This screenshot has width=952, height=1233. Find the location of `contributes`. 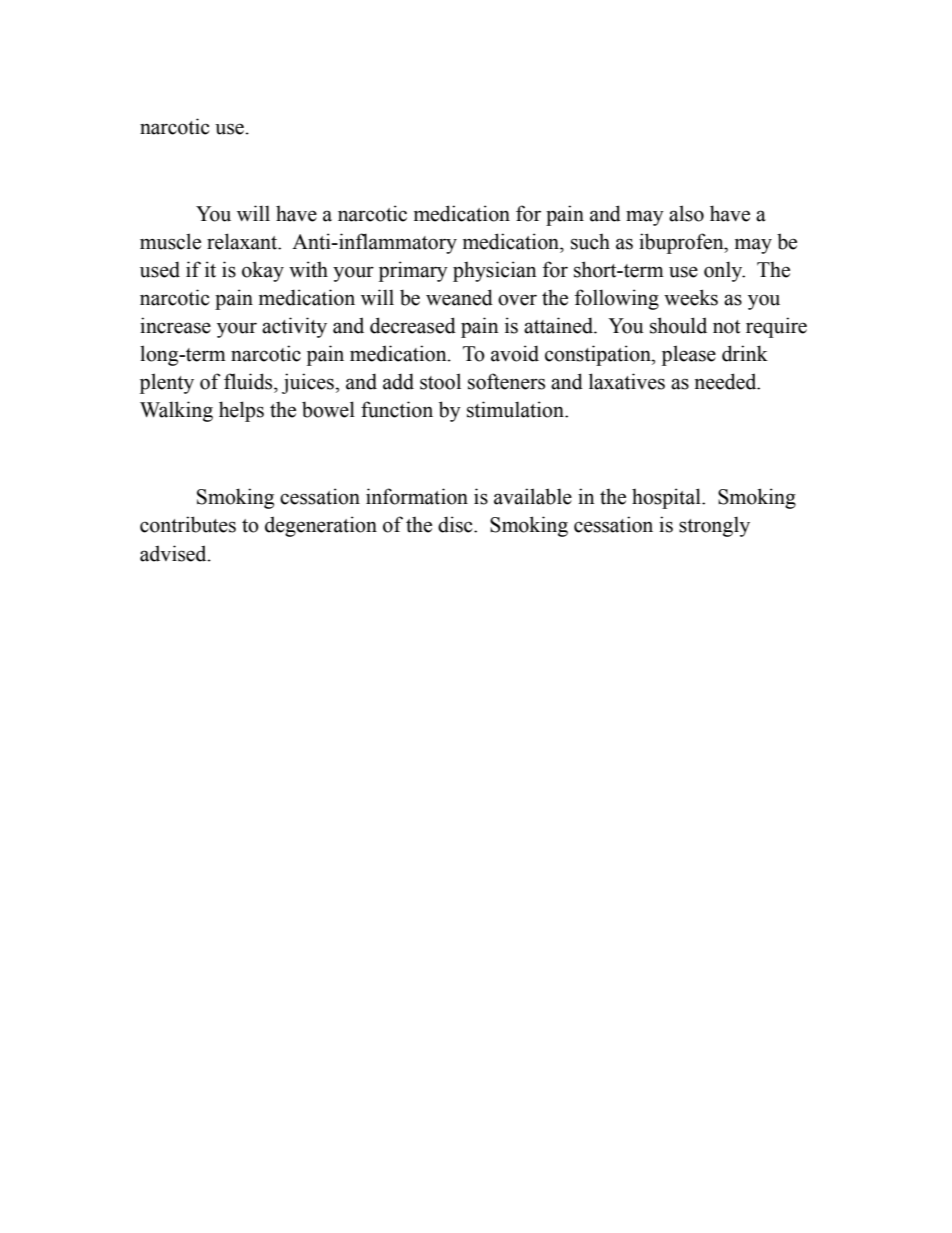

contributes is located at coordinates (188, 524).
